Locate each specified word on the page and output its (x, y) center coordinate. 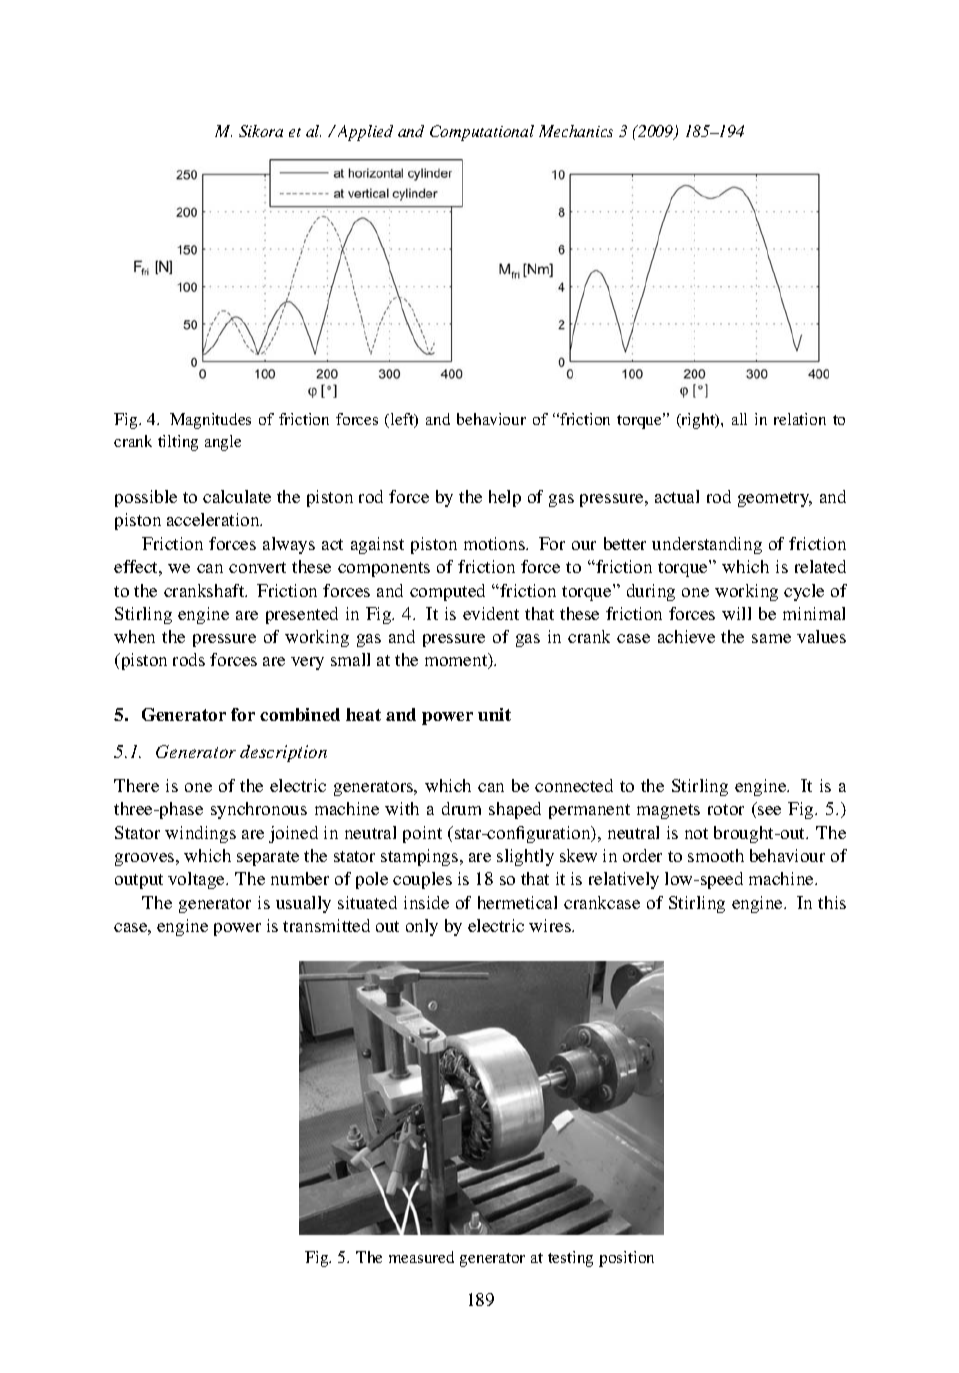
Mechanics (576, 131)
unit (494, 714)
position (626, 1259)
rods (189, 659)
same (771, 638)
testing (570, 1259)
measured (421, 1257)
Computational (482, 133)
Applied (365, 133)
